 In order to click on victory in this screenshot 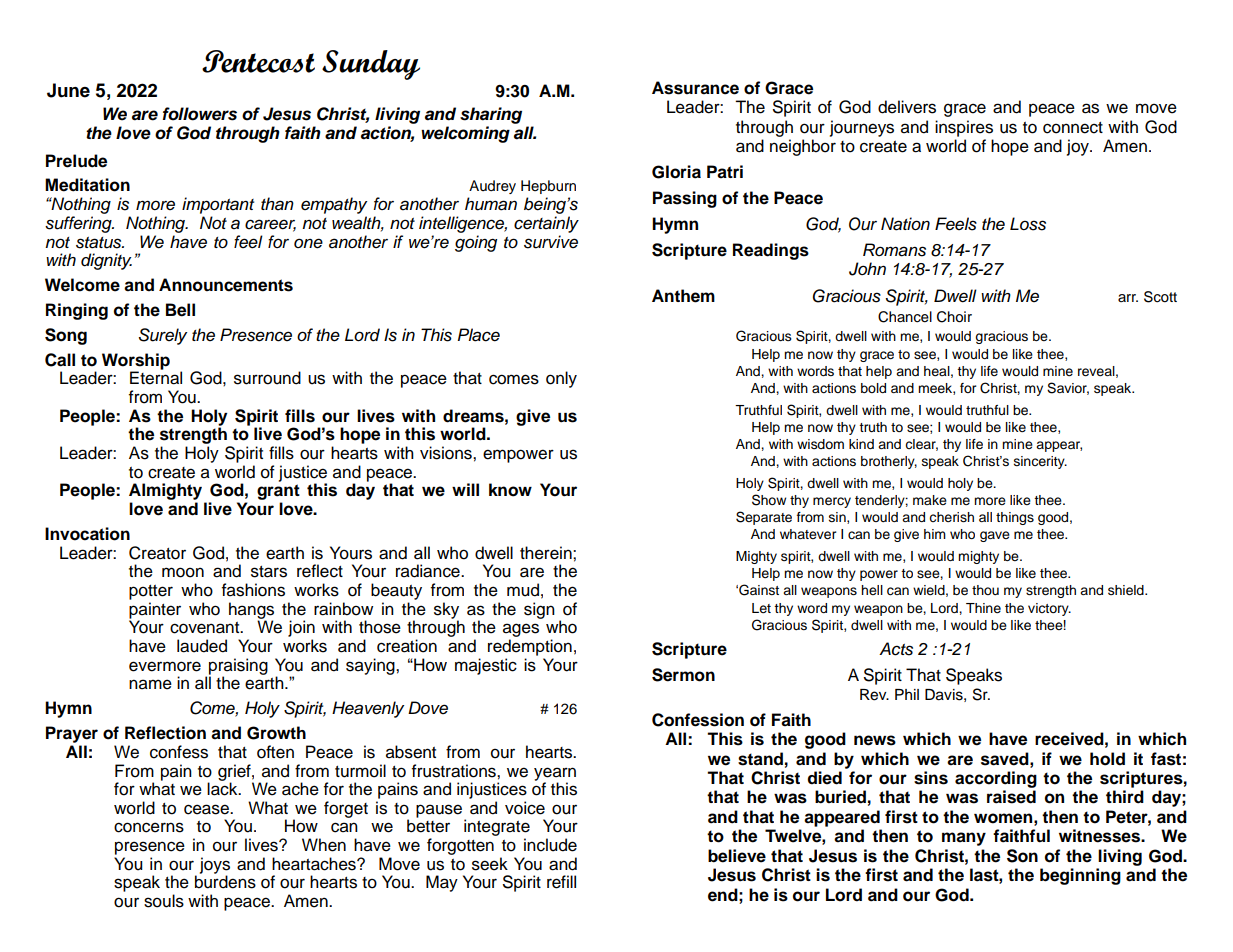, I will do `click(1049, 609)`.
